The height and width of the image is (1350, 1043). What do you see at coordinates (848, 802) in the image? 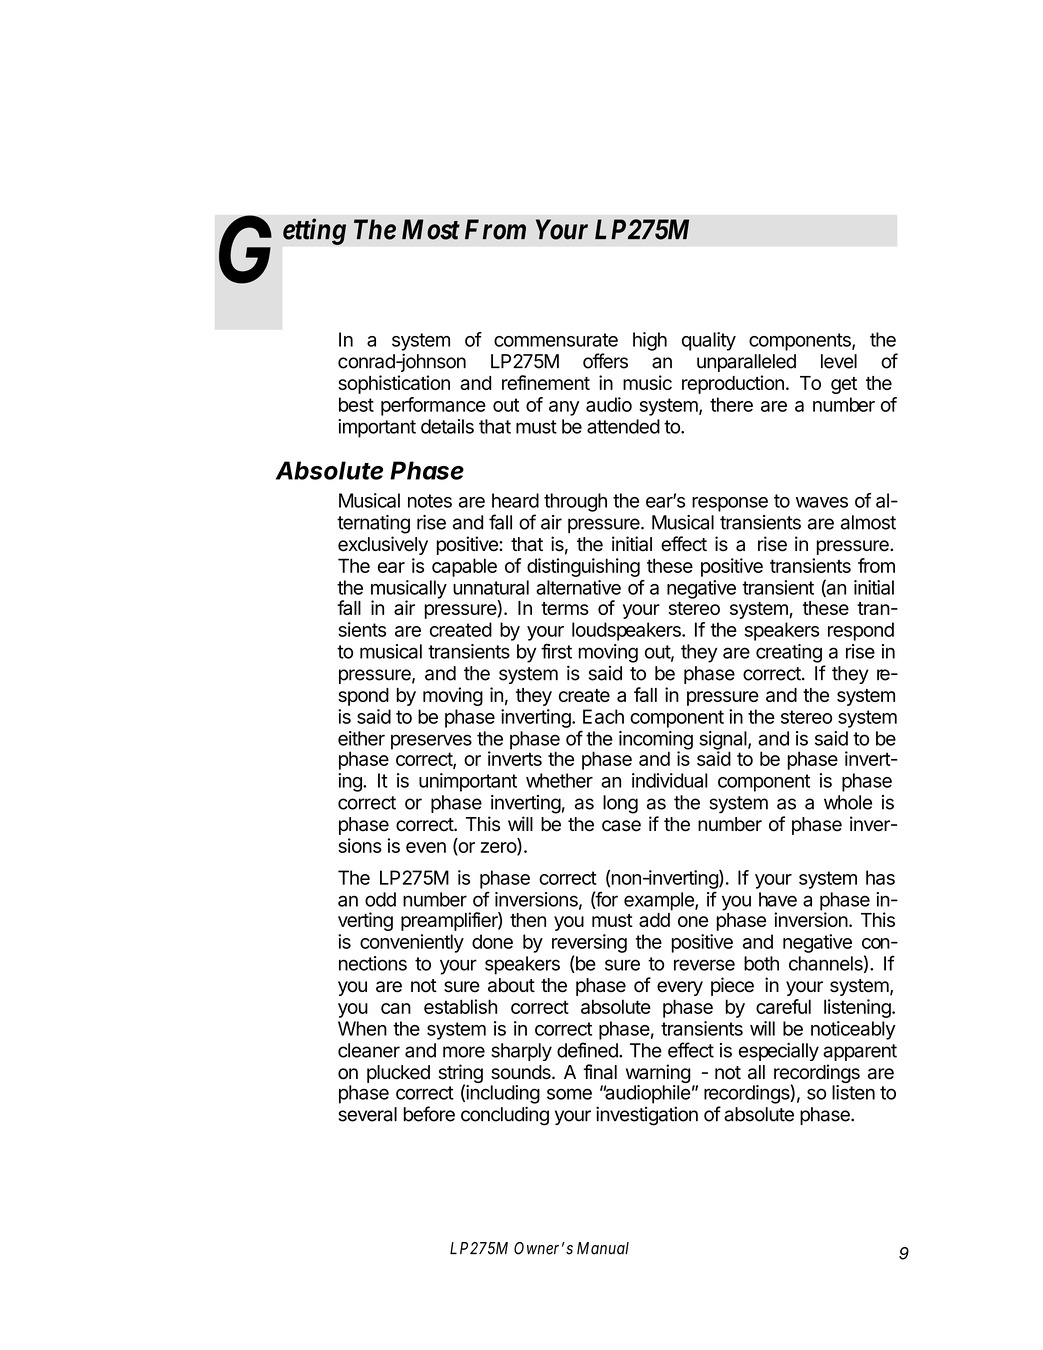
I see `whole` at bounding box center [848, 802].
